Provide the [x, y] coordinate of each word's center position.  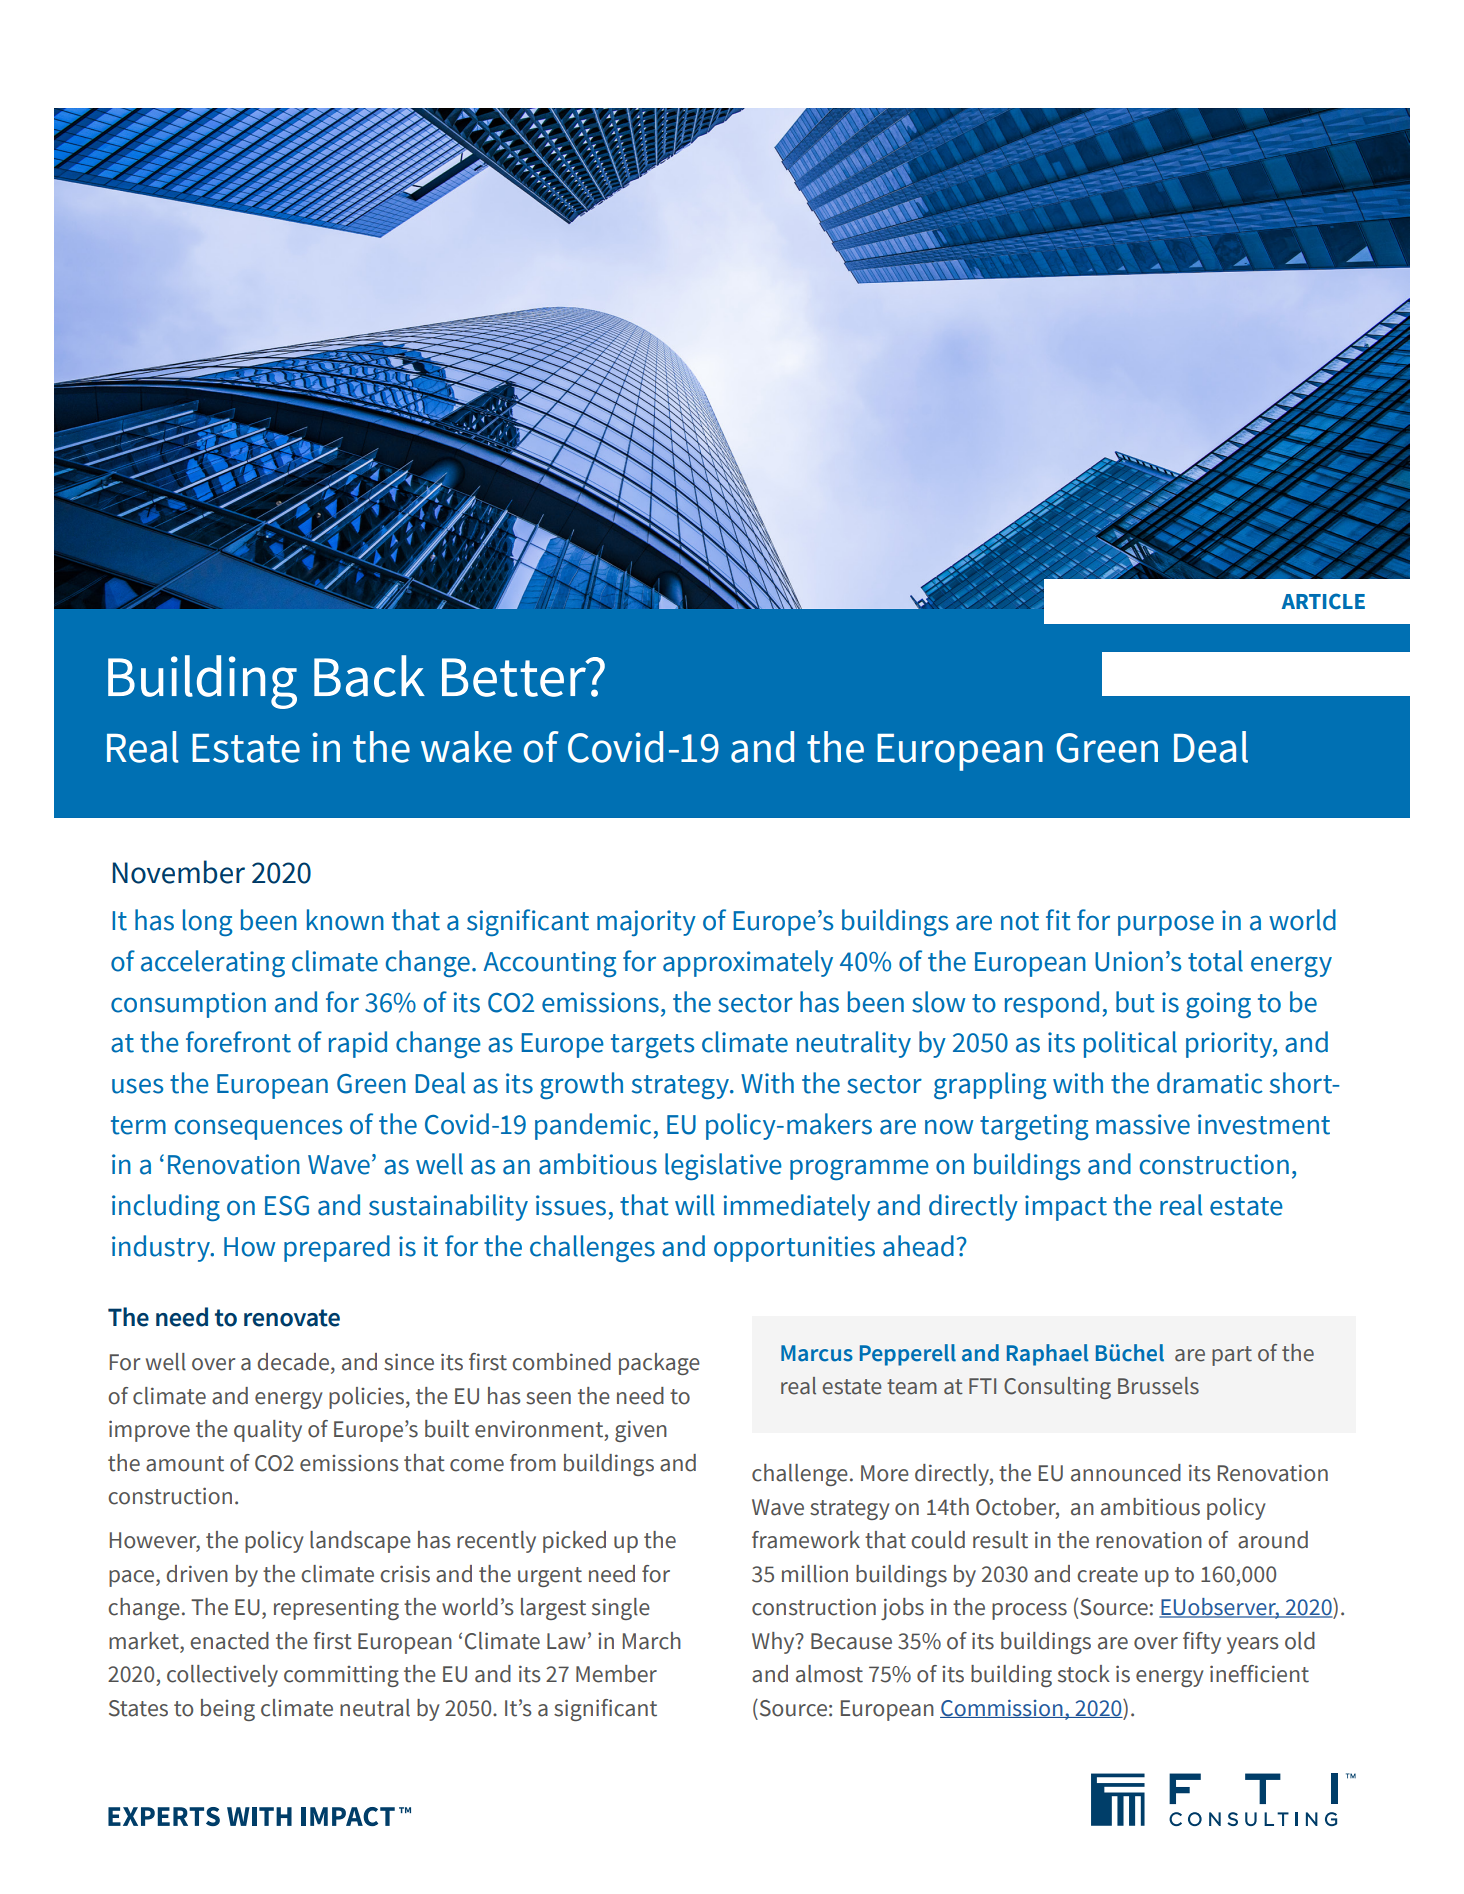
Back [369, 676]
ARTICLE [1323, 602]
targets [652, 1046]
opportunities [794, 1249]
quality [268, 1431]
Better [515, 677]
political [1130, 1044]
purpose [1166, 925]
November [179, 872]
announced [1126, 1473]
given [641, 1431]
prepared [337, 1248]
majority [646, 923]
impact [1066, 1208]
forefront [238, 1042]
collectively [222, 1676]
